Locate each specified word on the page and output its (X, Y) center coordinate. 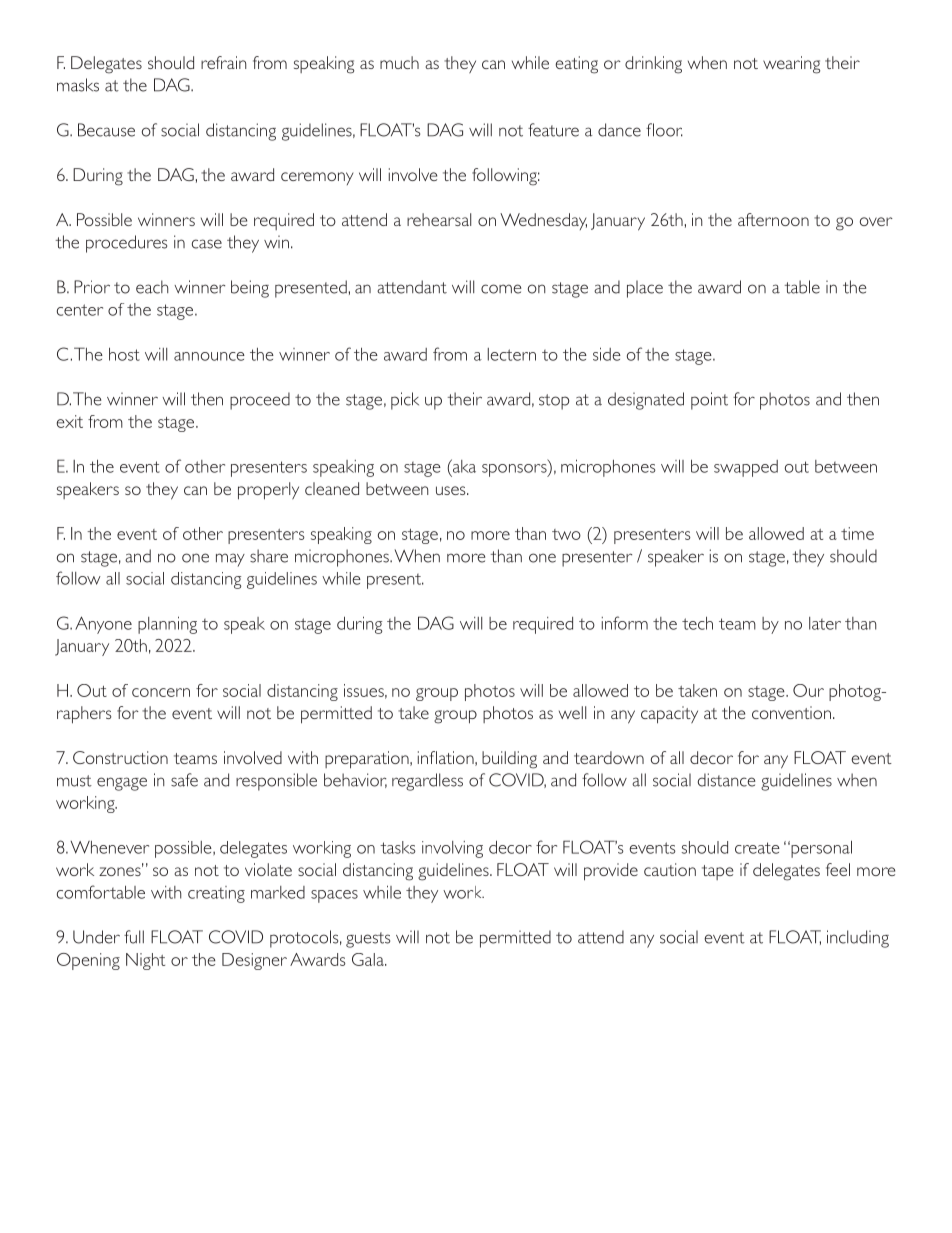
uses (452, 490)
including (858, 939)
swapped (746, 468)
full (134, 937)
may (230, 560)
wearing (791, 65)
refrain (224, 62)
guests (368, 940)
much (399, 62)
